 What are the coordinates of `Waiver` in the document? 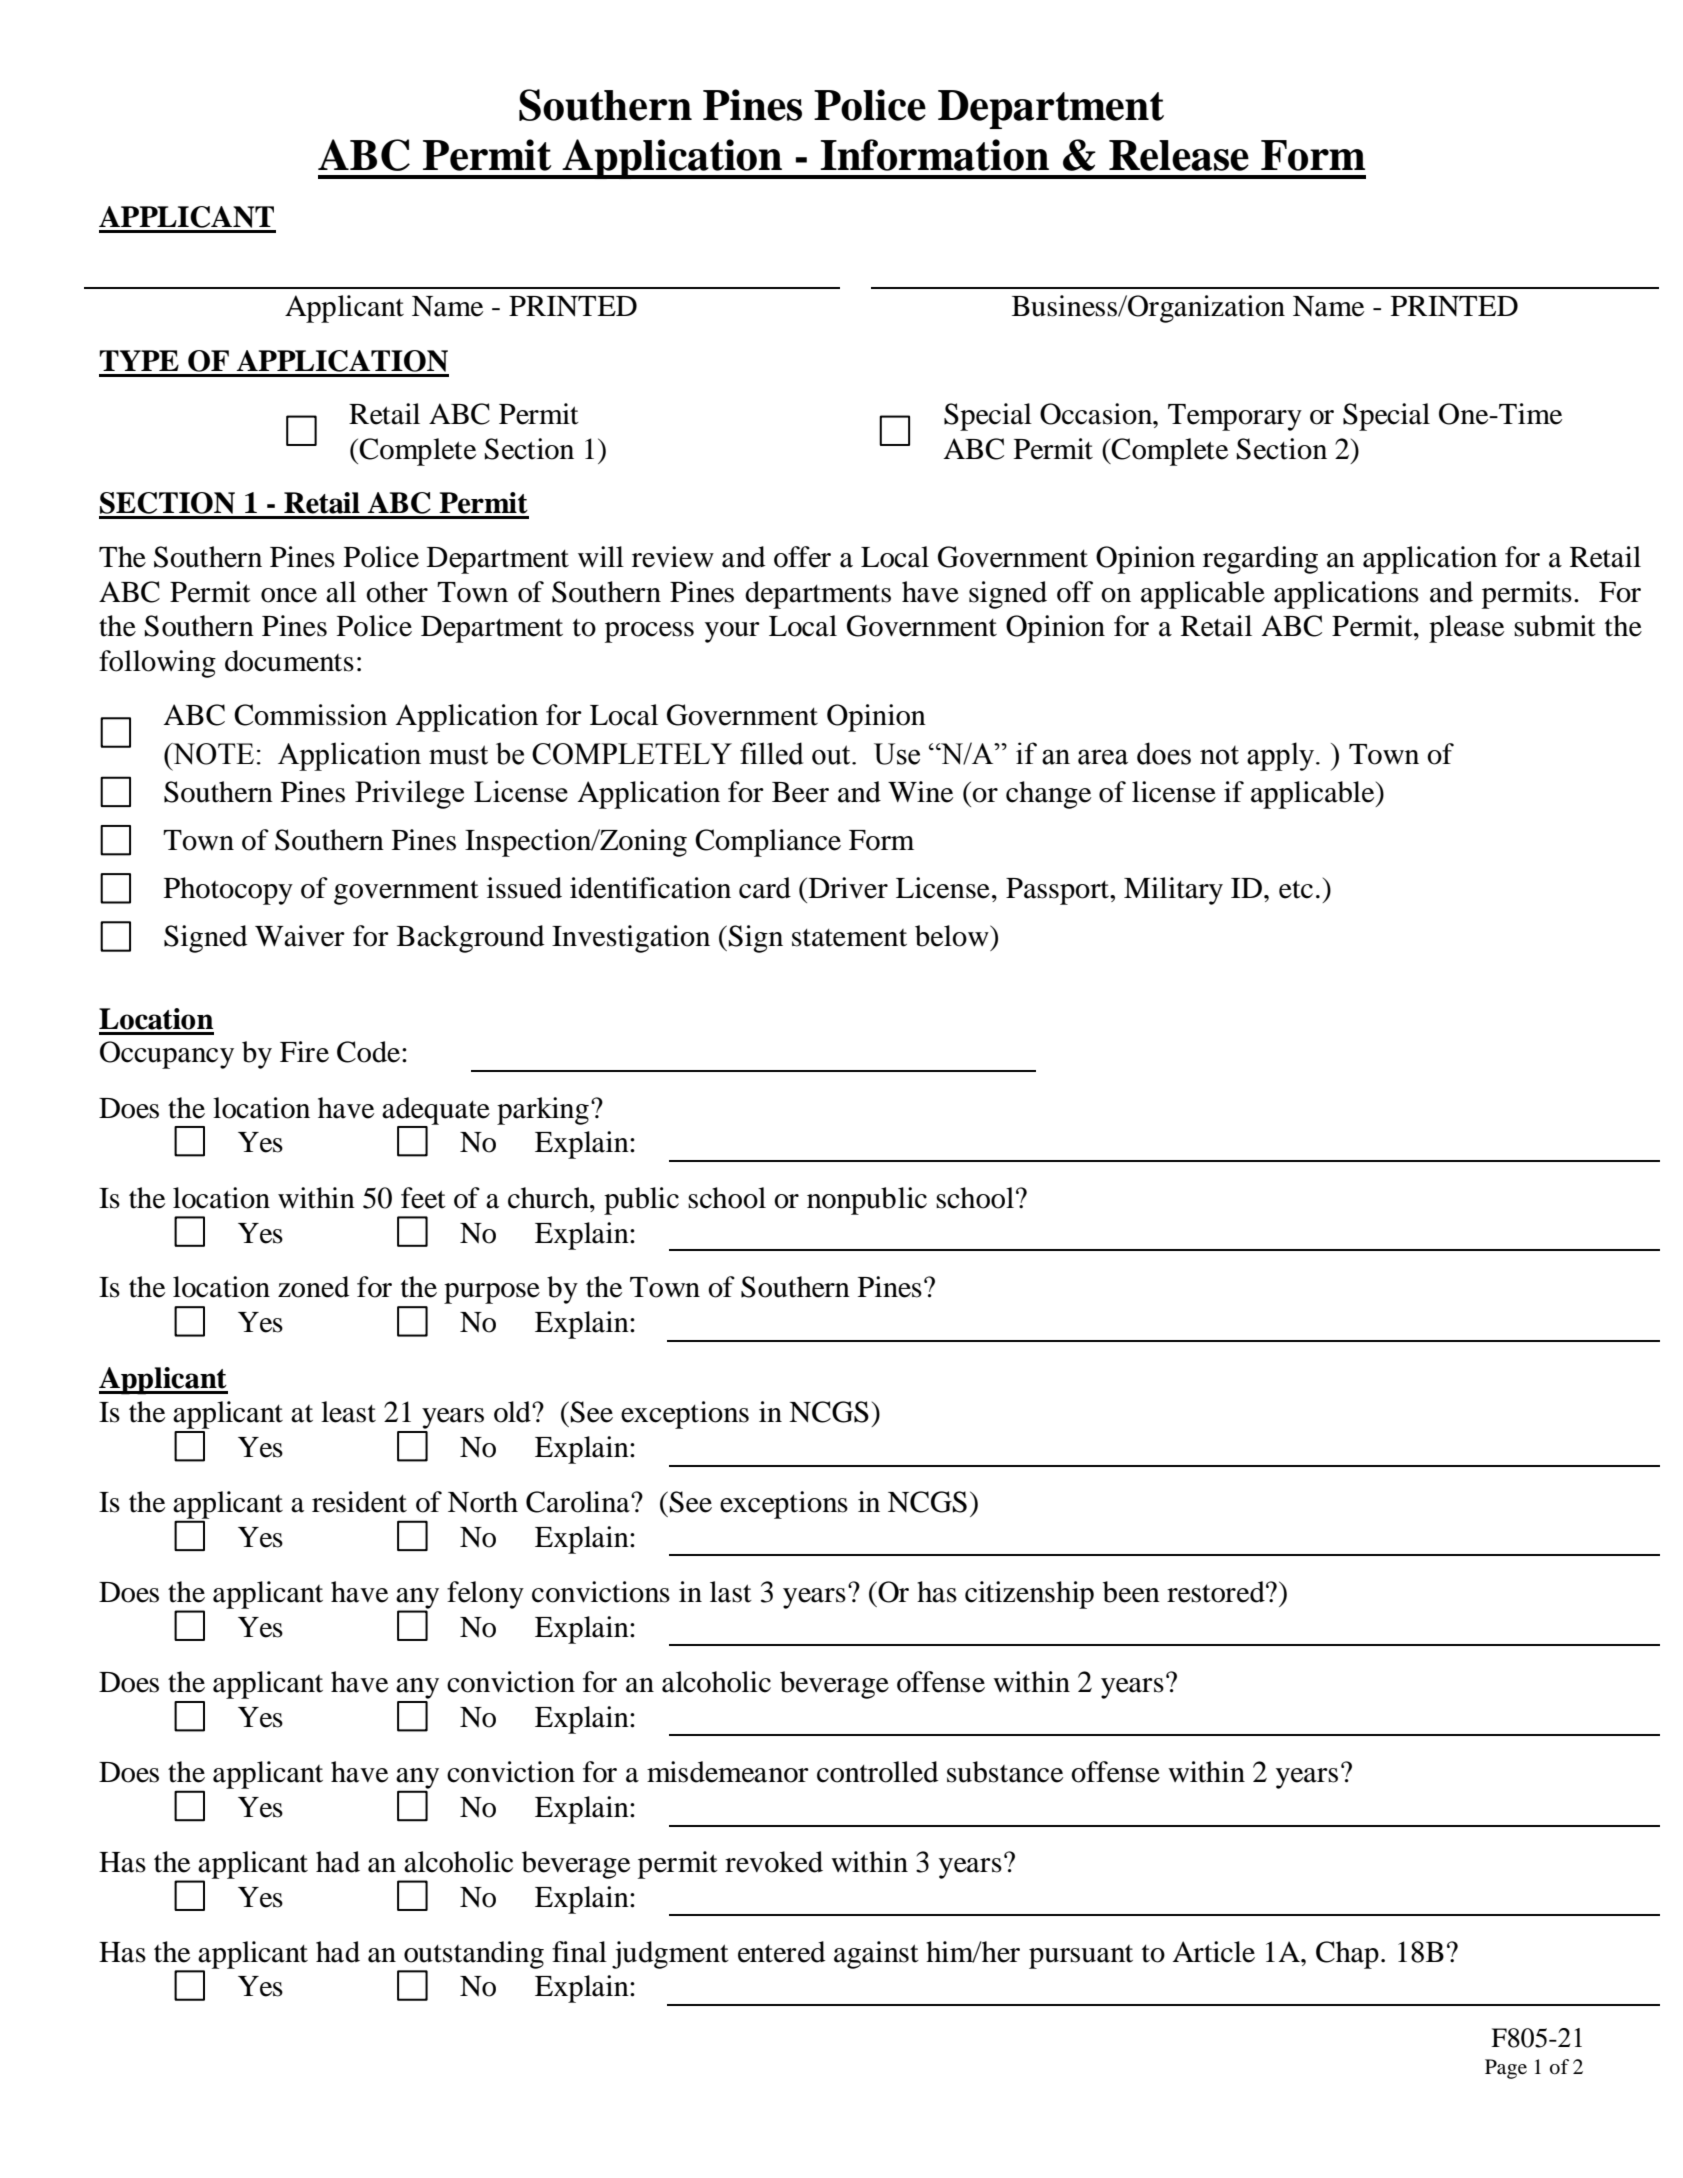 It's located at (300, 936).
